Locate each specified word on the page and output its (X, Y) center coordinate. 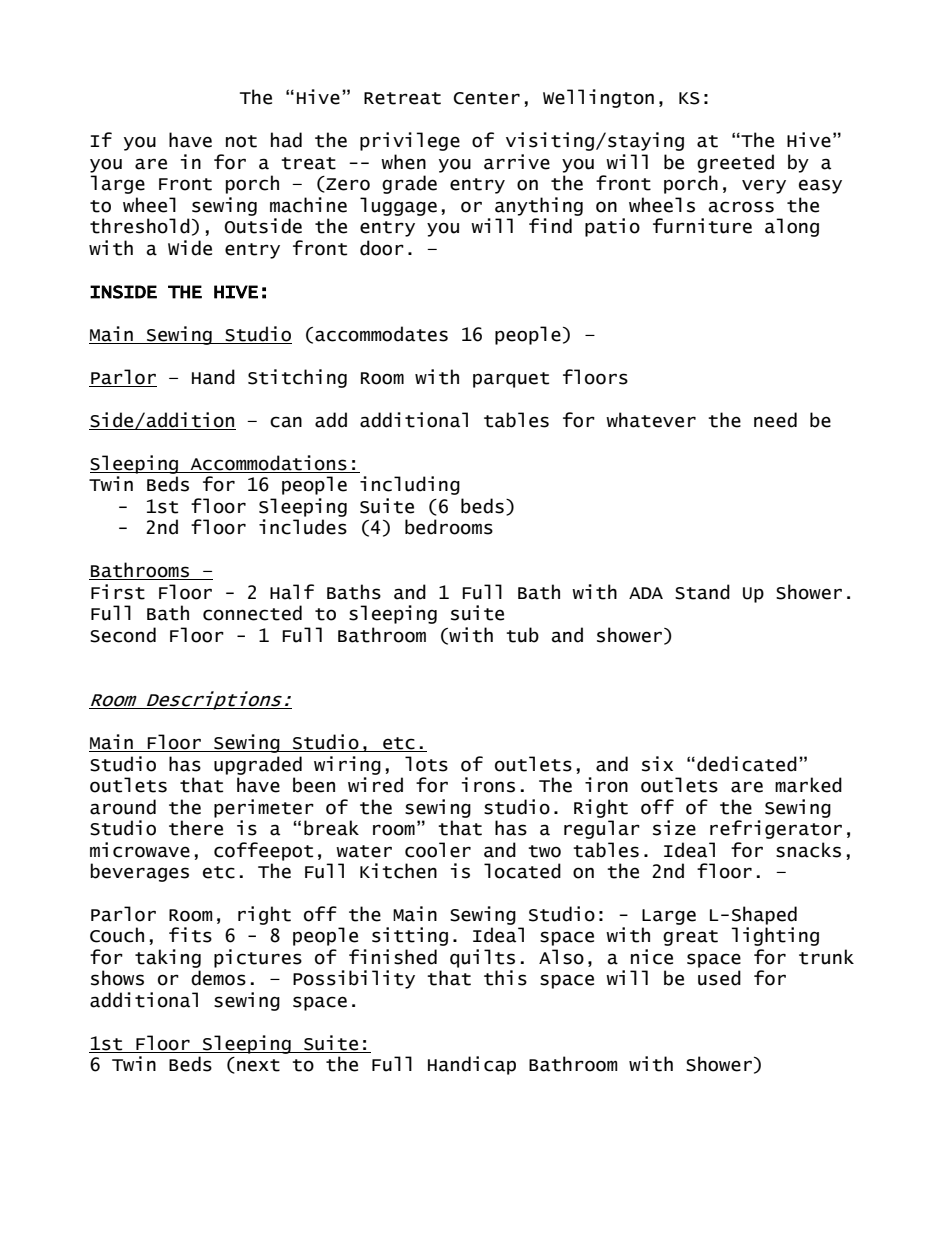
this (505, 978)
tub (522, 635)
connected (252, 613)
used (719, 978)
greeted (735, 163)
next (258, 1065)
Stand (702, 592)
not (241, 141)
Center (487, 98)
